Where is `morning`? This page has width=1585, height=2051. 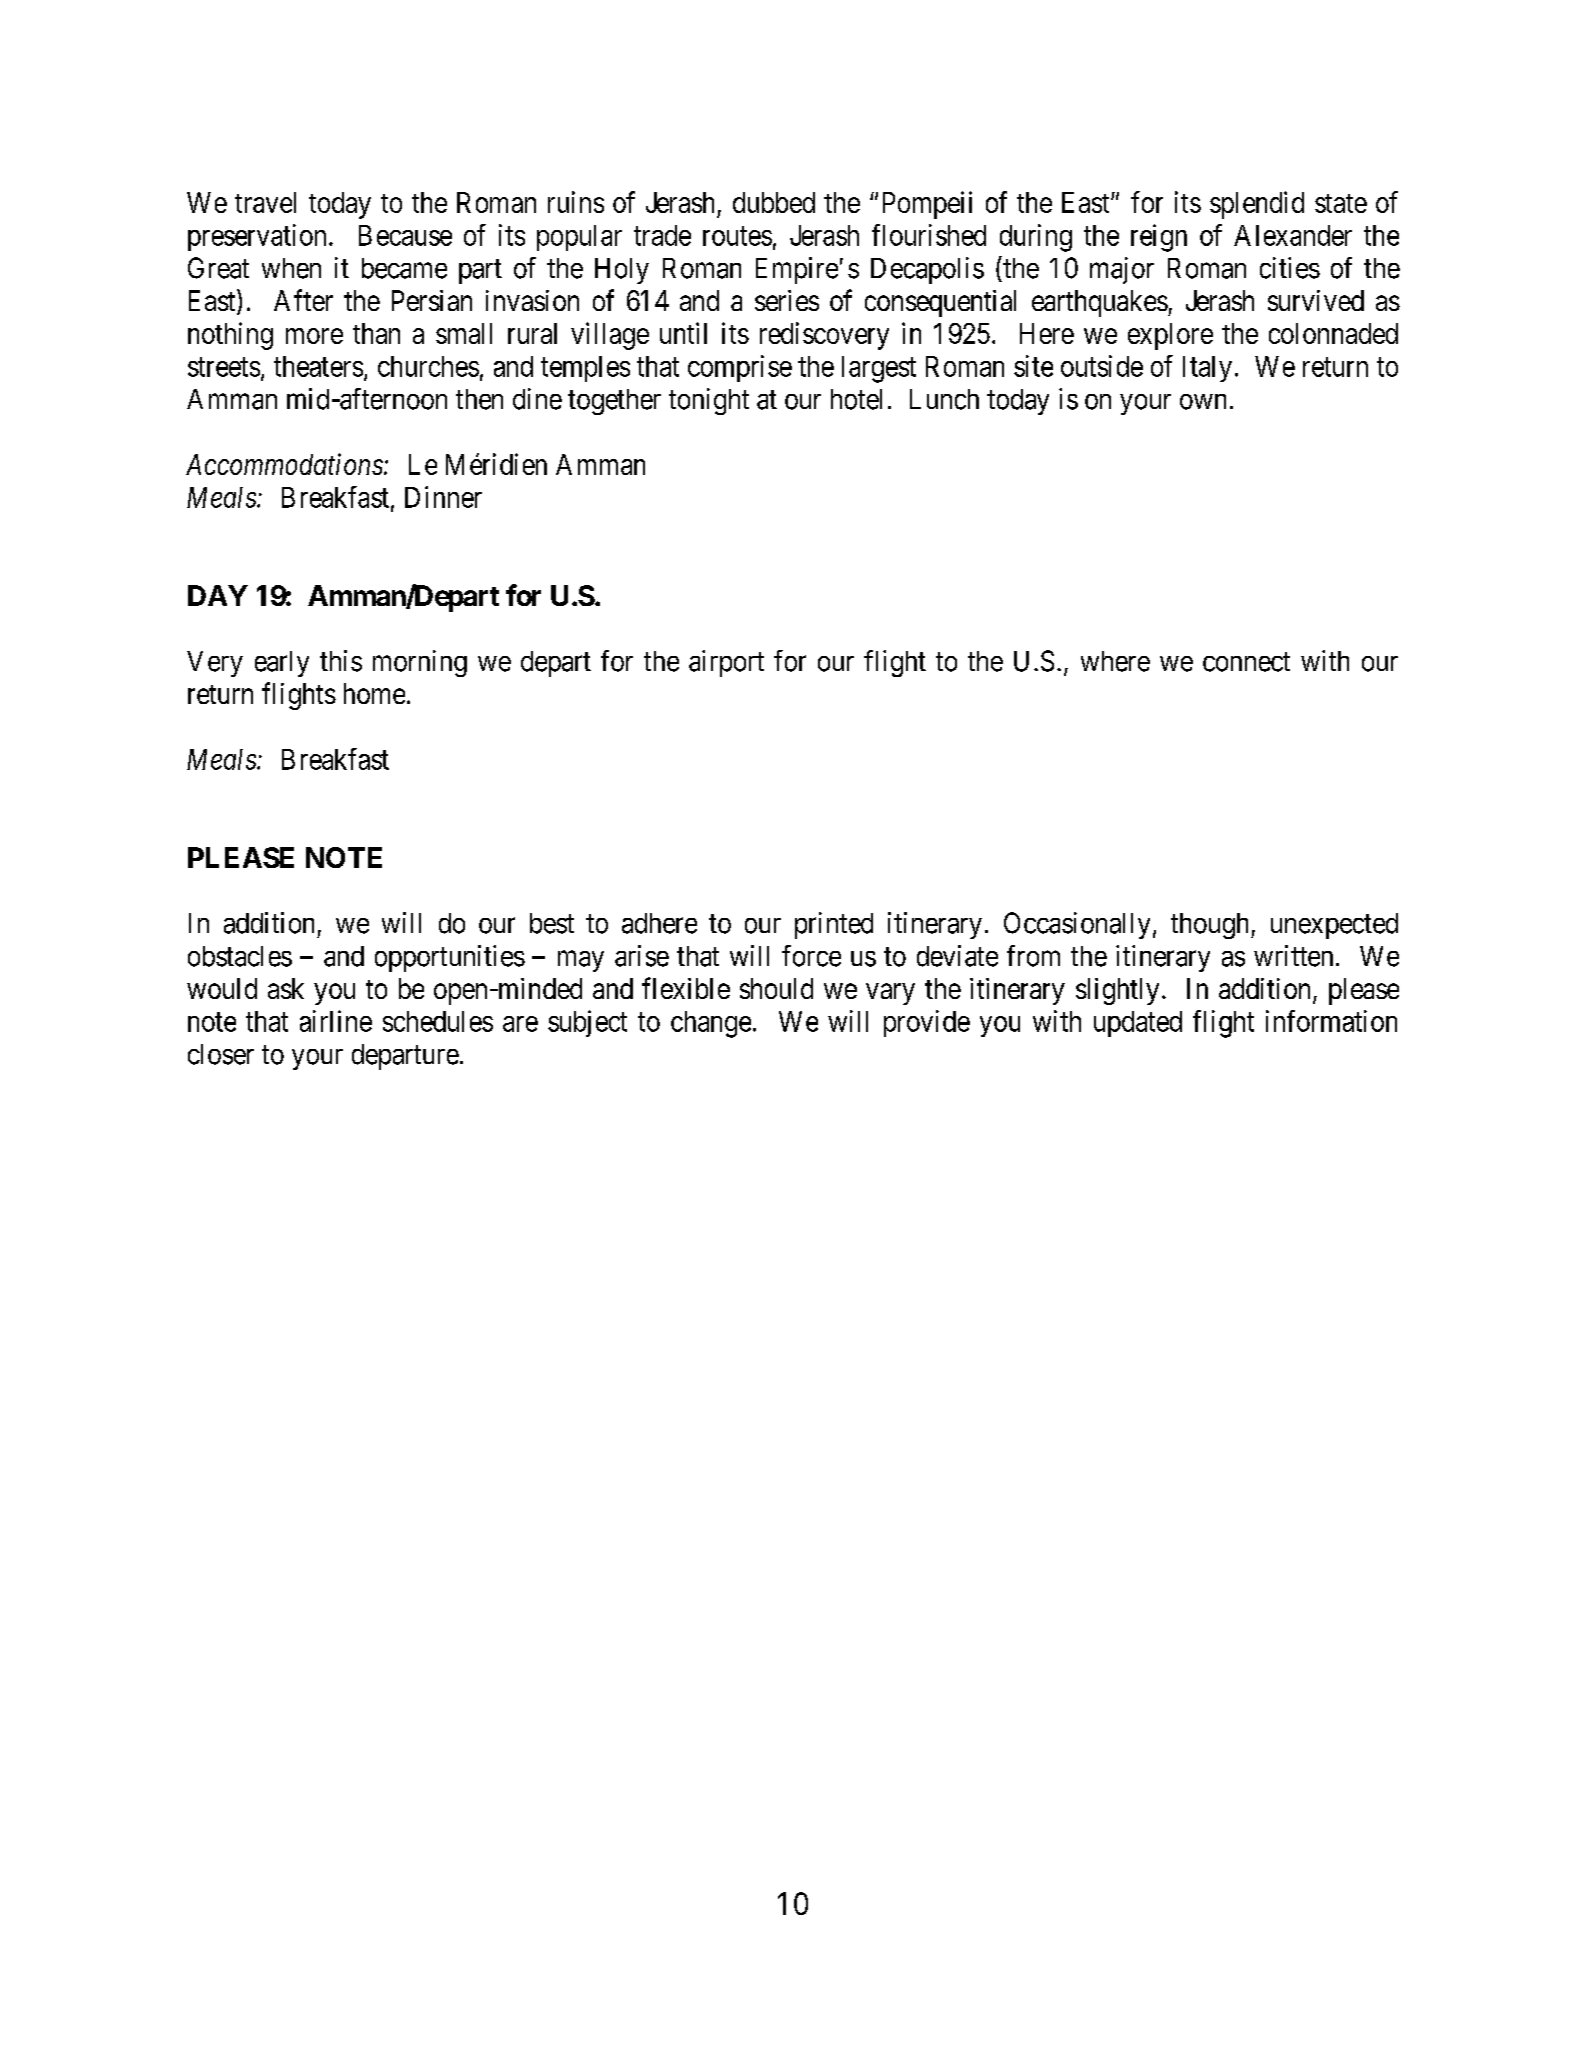 morning is located at coordinates (420, 663).
